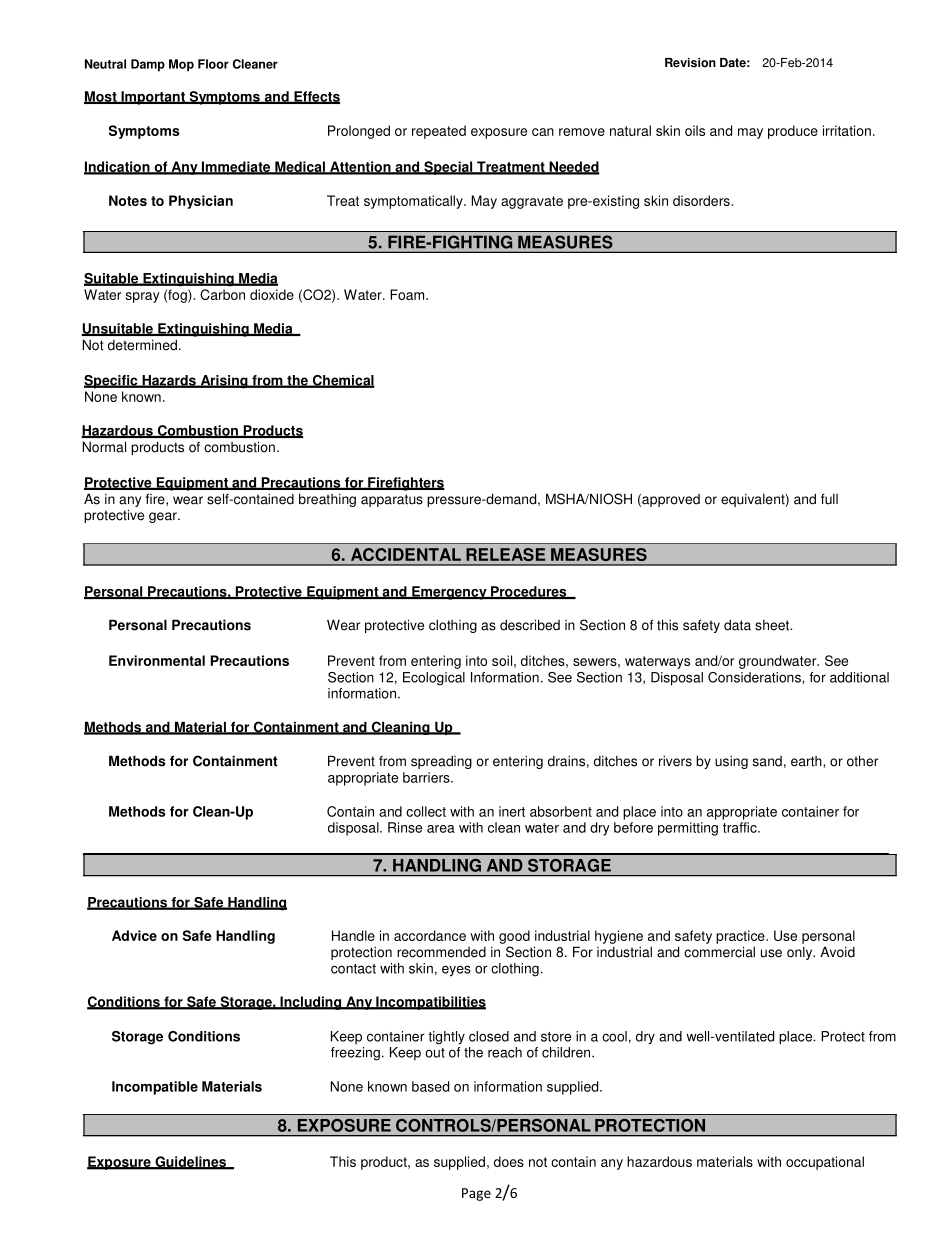 This screenshot has width=952, height=1233. What do you see at coordinates (793, 132) in the screenshot?
I see `produce` at bounding box center [793, 132].
